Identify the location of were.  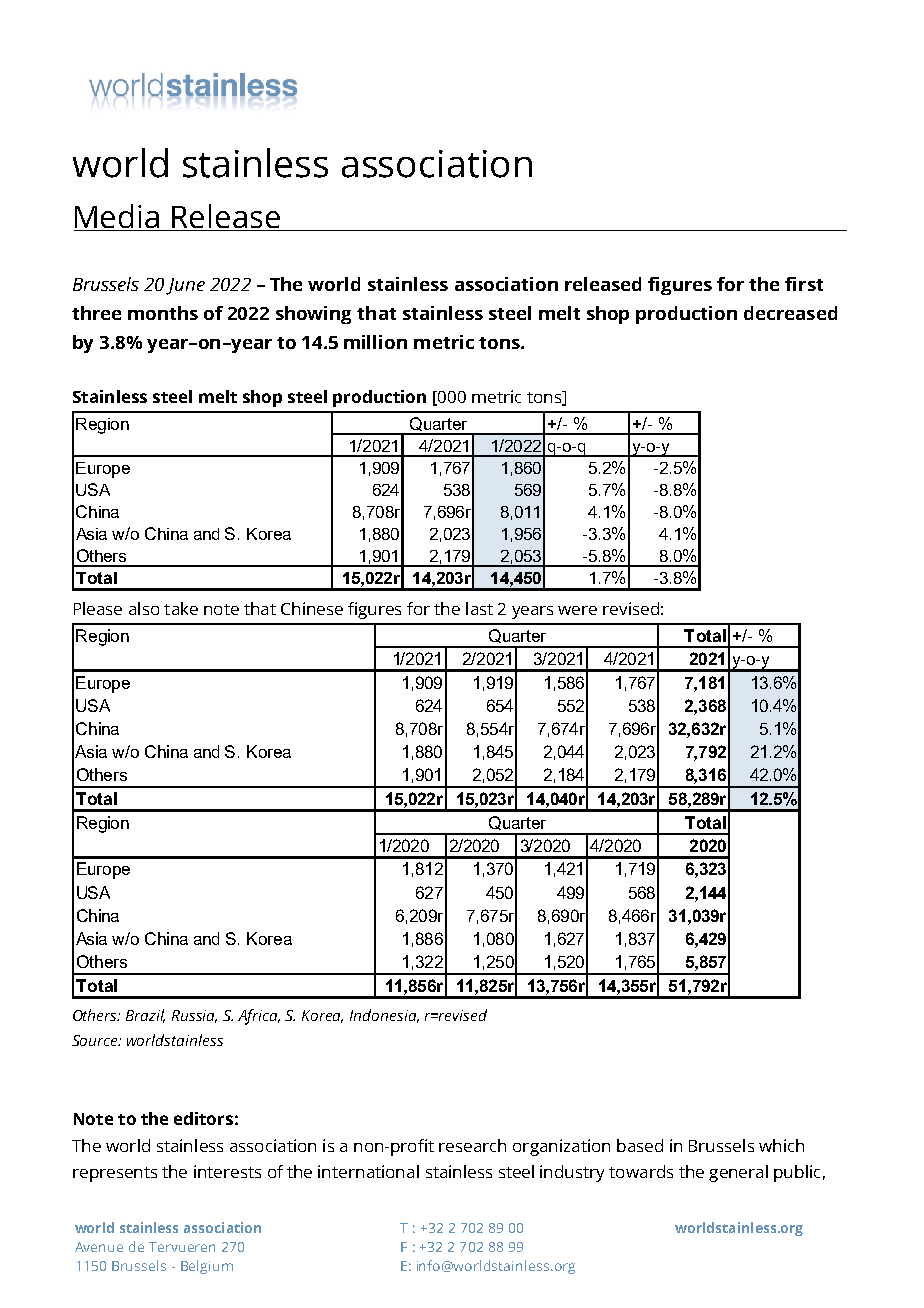
(577, 610).
